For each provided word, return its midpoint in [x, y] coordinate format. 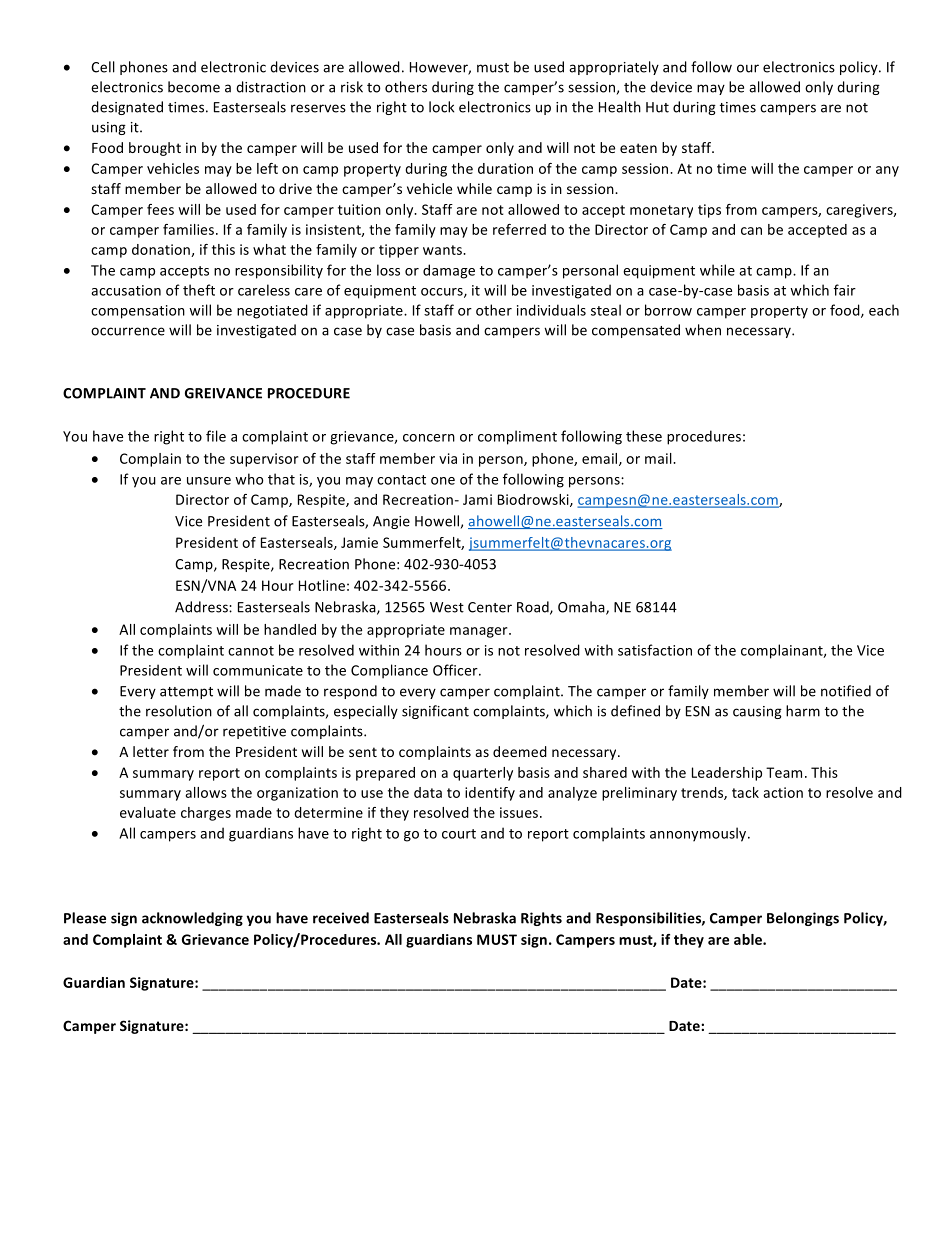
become [194, 87]
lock [441, 107]
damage [449, 271]
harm [803, 711]
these [644, 436]
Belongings [803, 919]
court [459, 834]
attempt [186, 693]
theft [199, 290]
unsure [209, 481]
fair [845, 290]
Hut [657, 107]
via [448, 458]
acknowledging [192, 919]
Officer [456, 670]
